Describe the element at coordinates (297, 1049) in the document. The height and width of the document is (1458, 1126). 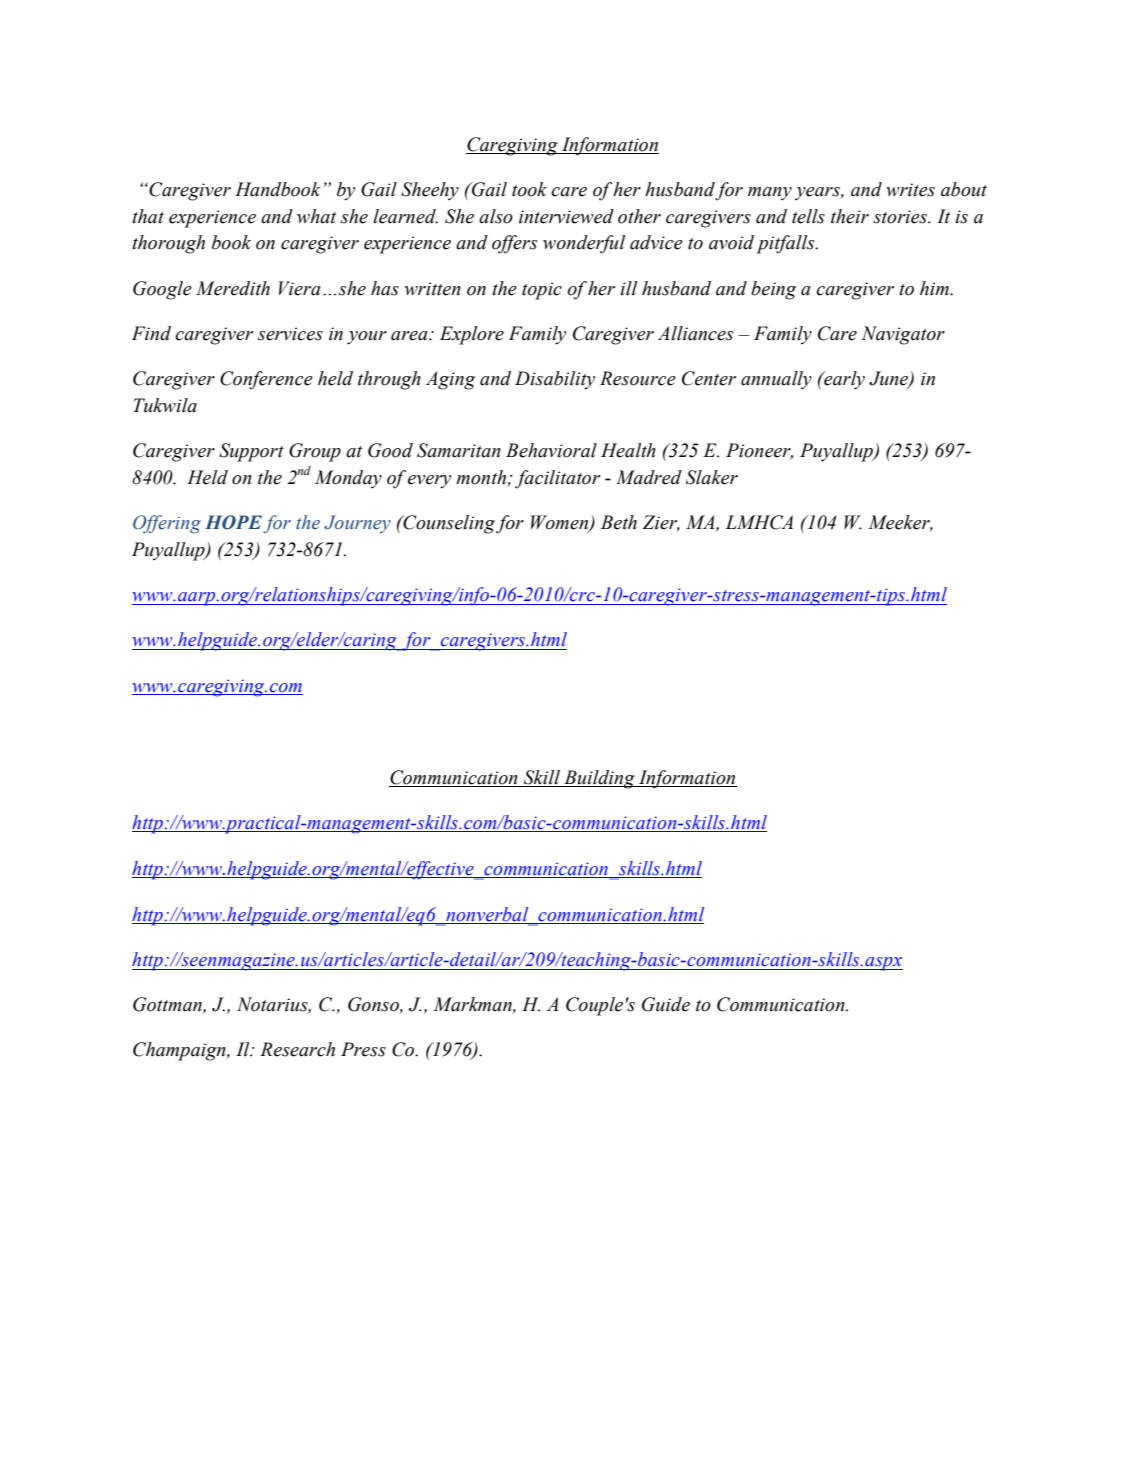
I see `Research` at that location.
